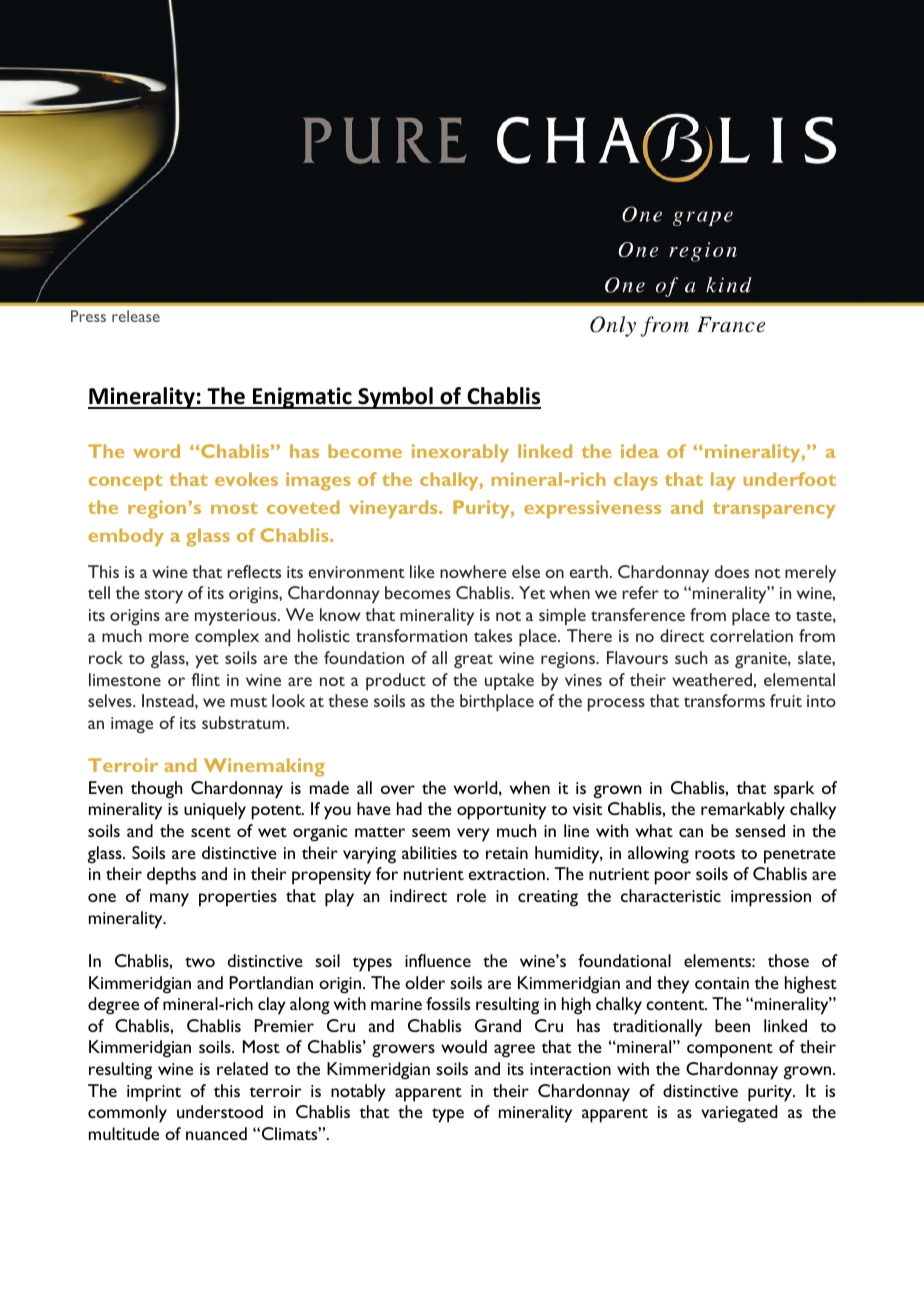 The height and width of the document is (1309, 924). I want to click on roots, so click(715, 854).
